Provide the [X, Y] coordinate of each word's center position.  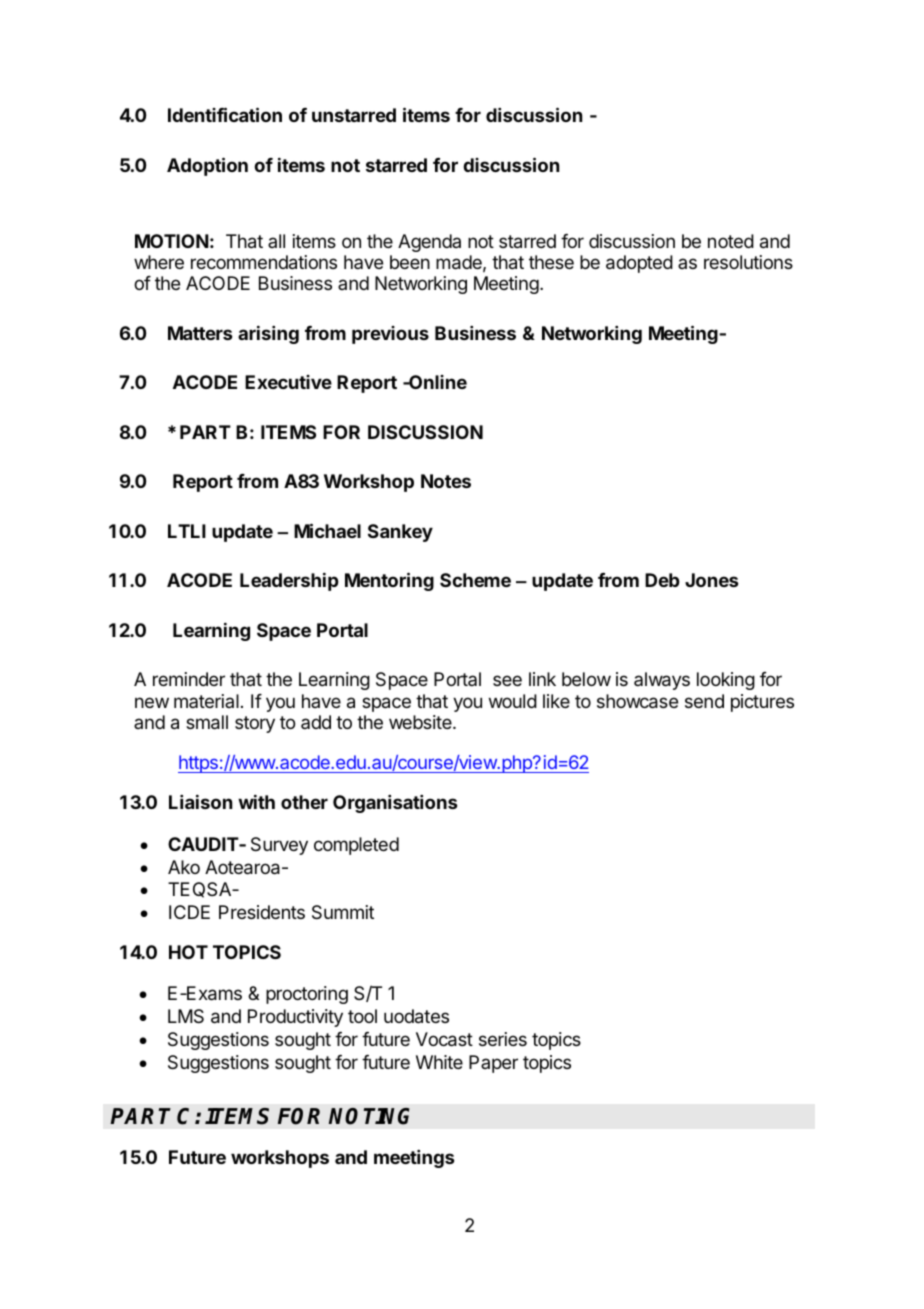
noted [731, 241]
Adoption [207, 166]
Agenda [429, 243]
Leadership [289, 581]
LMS [186, 1016]
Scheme [475, 580]
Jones [712, 580]
